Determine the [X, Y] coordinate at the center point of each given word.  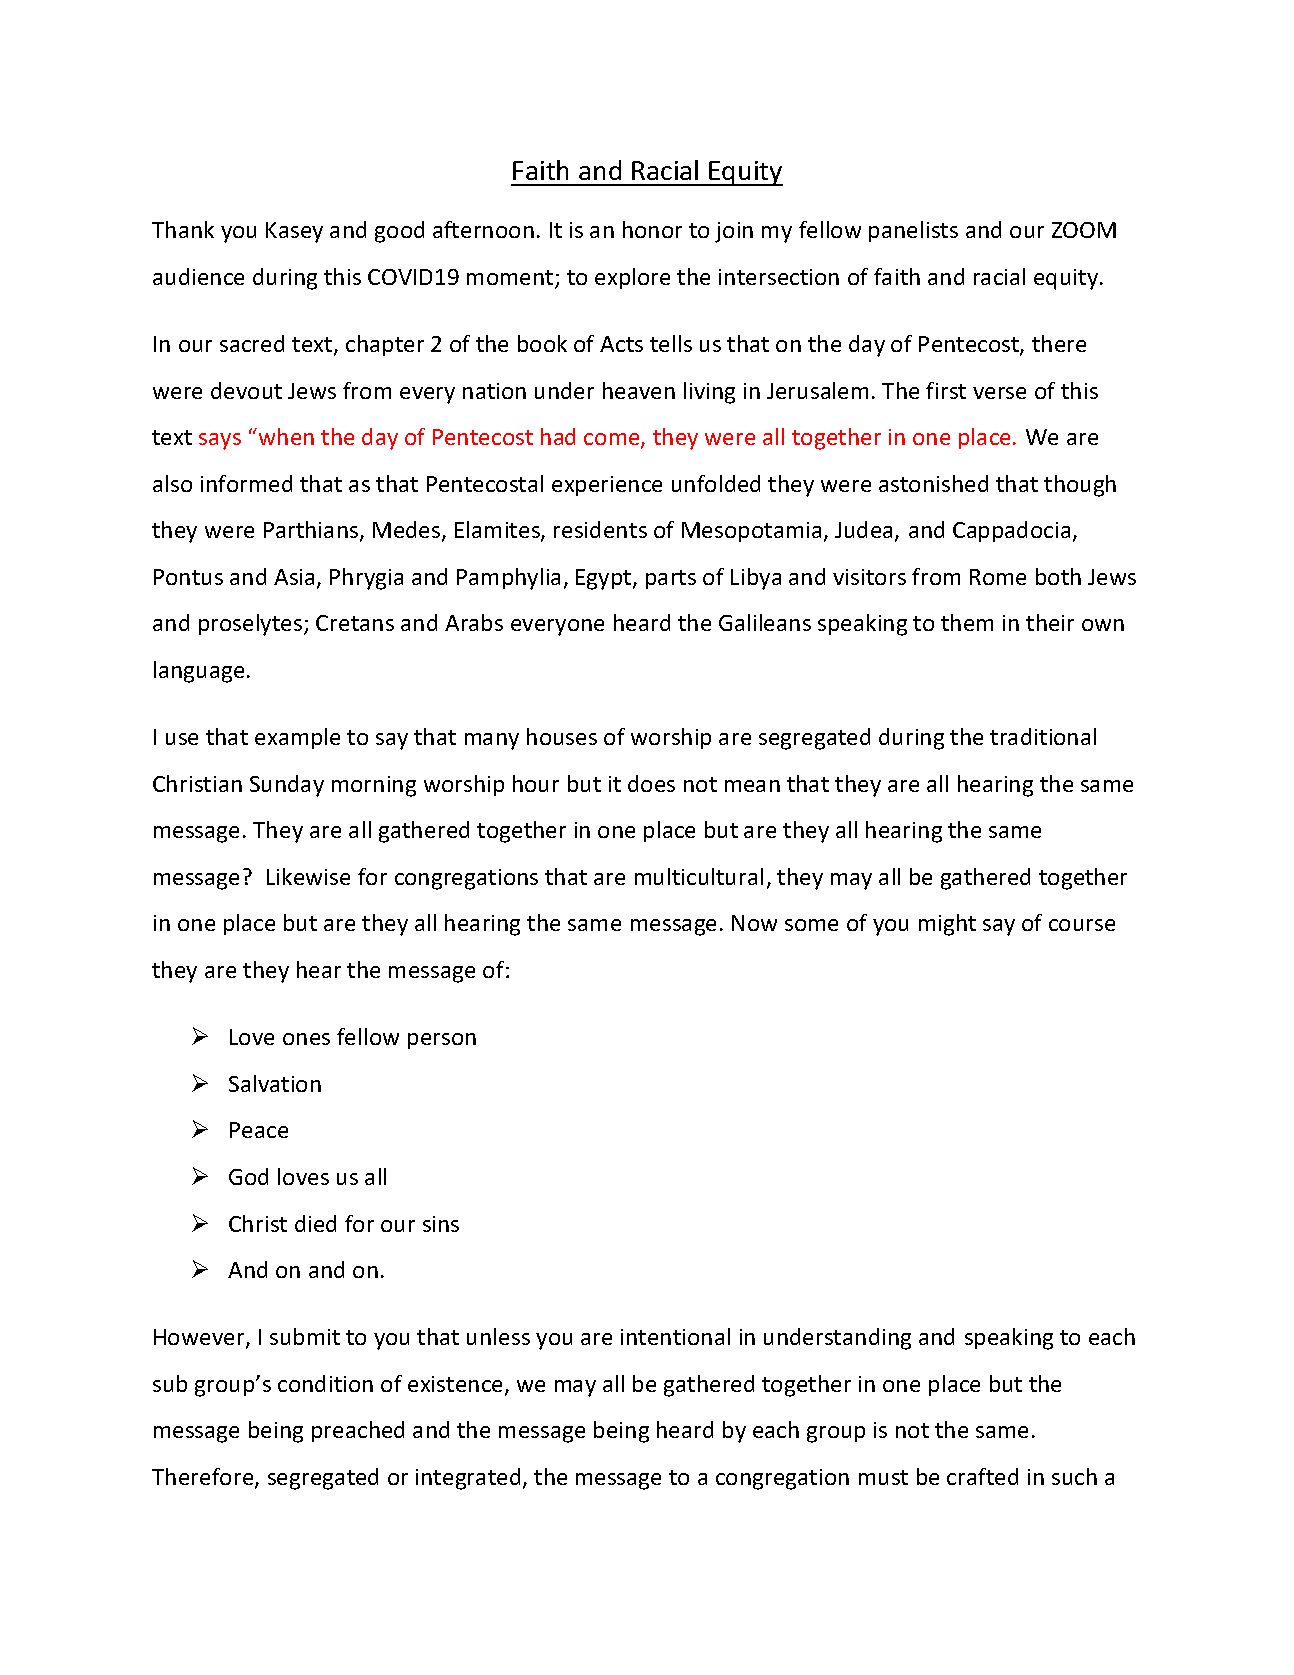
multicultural [699, 876]
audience [198, 276]
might [947, 925]
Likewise [308, 876]
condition [325, 1383]
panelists [913, 231]
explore [632, 278]
